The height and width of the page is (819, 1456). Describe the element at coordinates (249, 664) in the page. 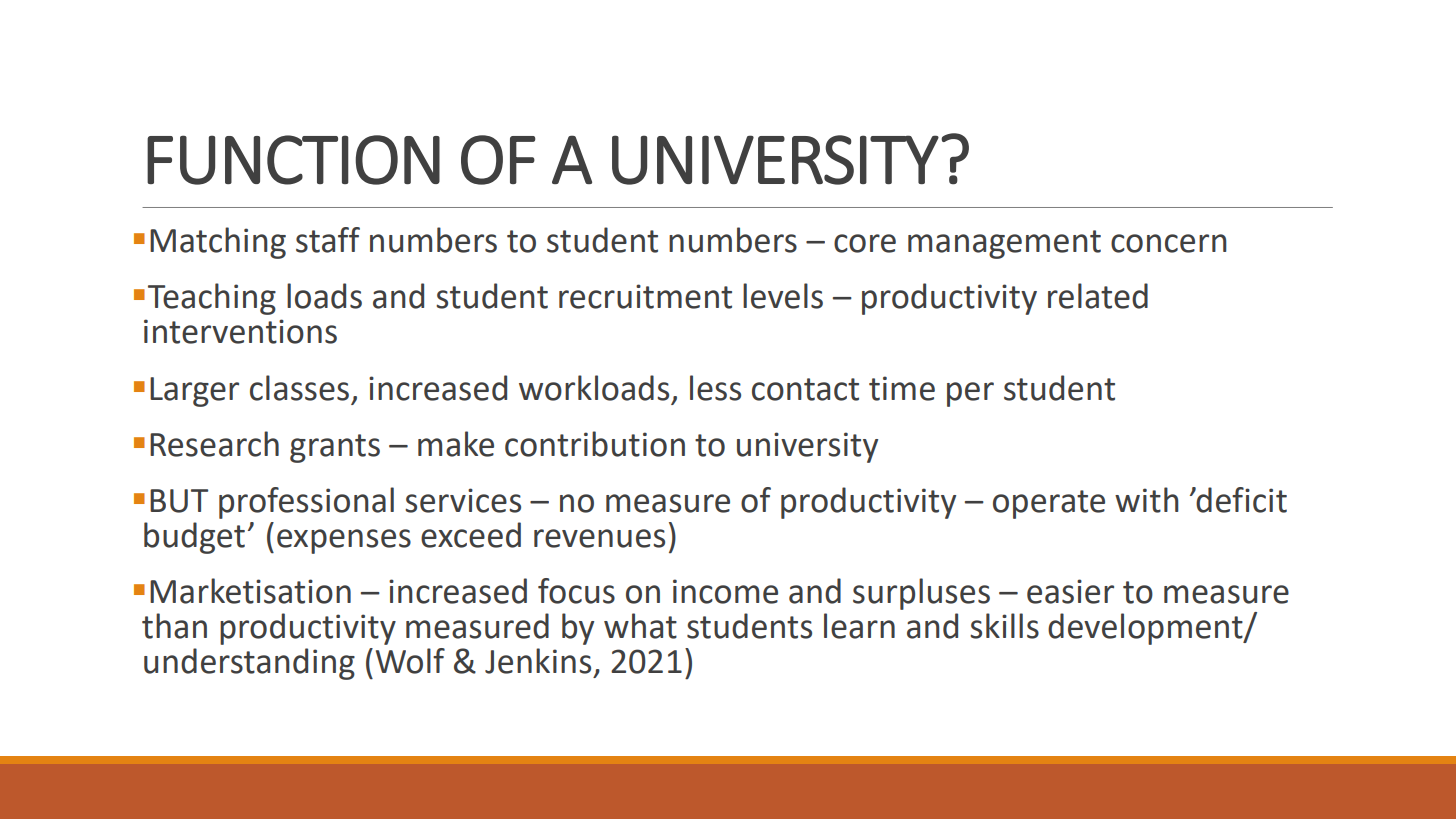

I see `understanding` at that location.
